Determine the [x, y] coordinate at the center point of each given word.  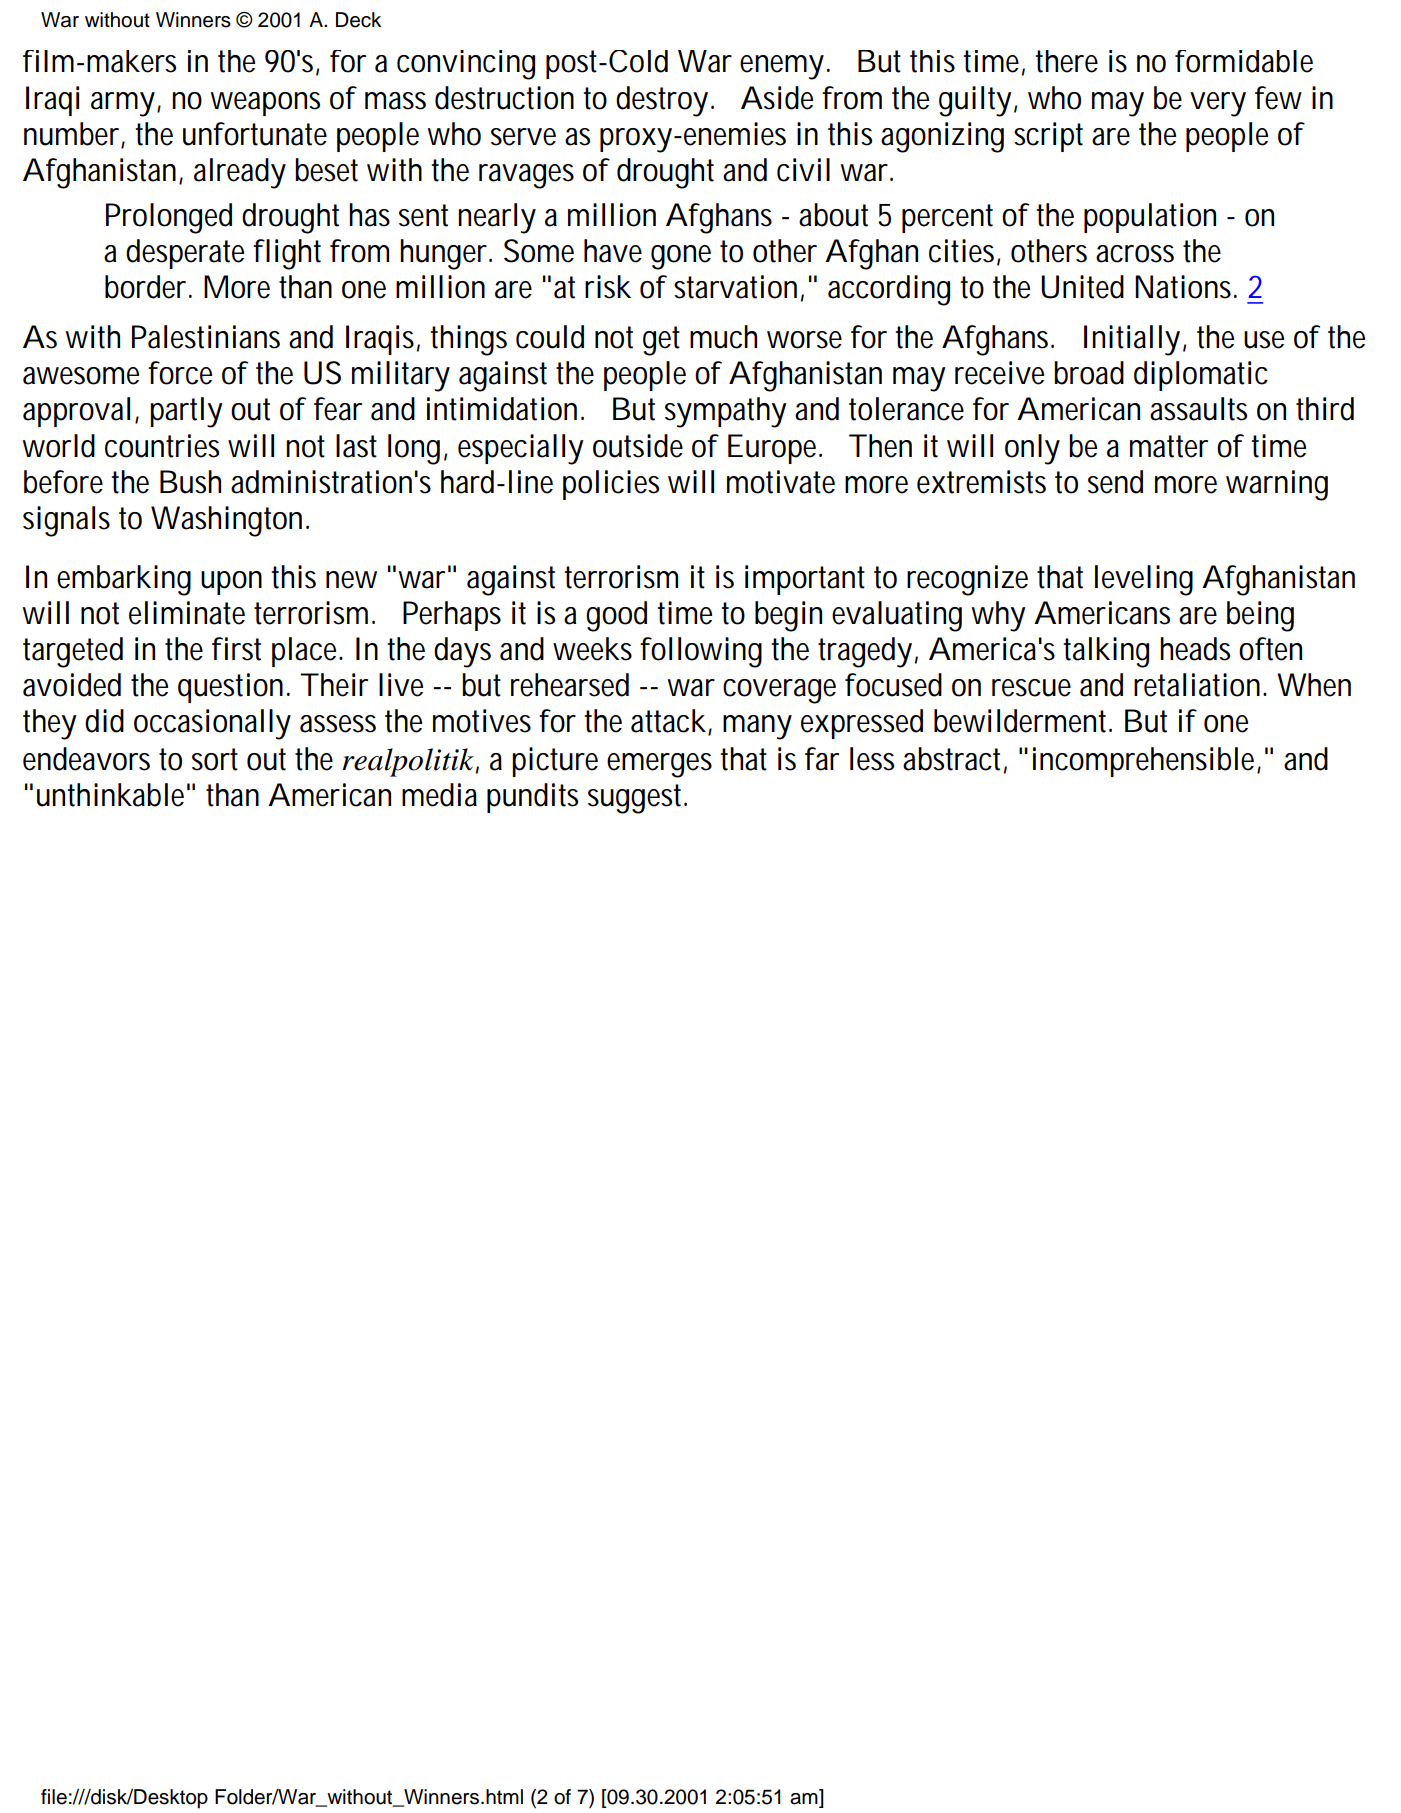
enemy [782, 67]
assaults [1198, 409]
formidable [1244, 61]
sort [215, 759]
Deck [358, 20]
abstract [955, 760]
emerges [659, 765]
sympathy [726, 412]
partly [186, 412]
